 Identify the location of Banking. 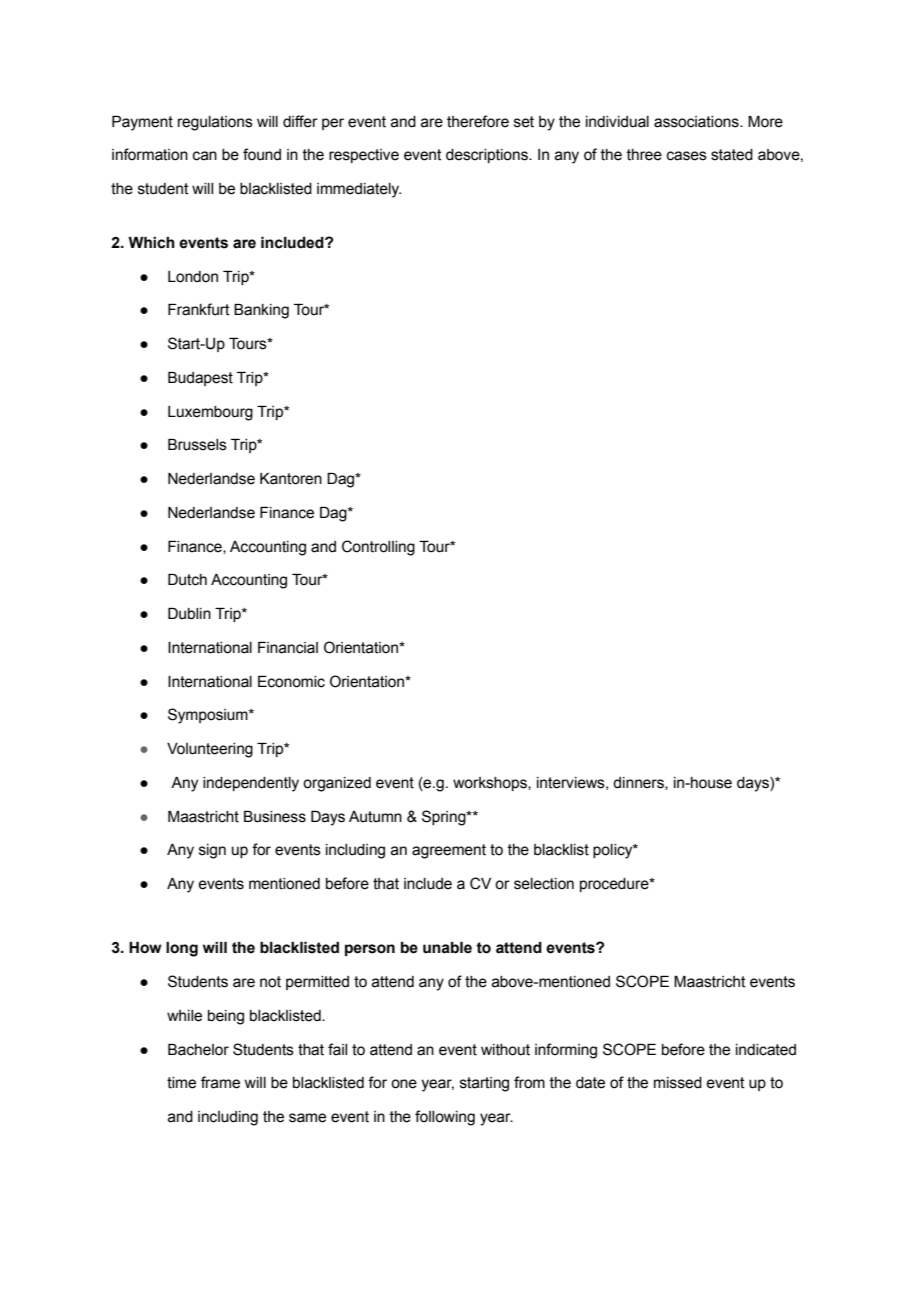
(261, 311).
